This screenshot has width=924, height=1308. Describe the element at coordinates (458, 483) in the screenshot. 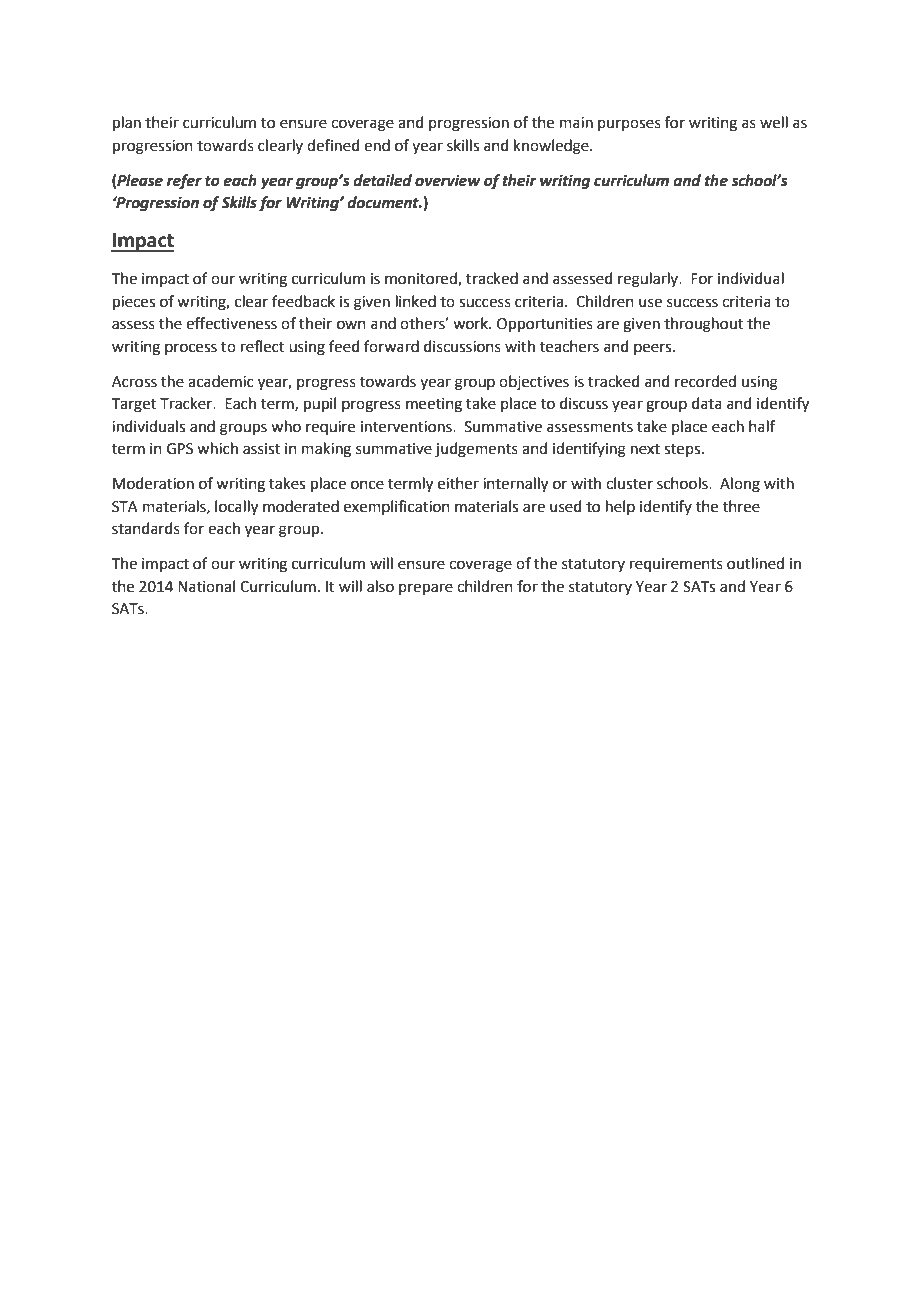

I see `either` at that location.
